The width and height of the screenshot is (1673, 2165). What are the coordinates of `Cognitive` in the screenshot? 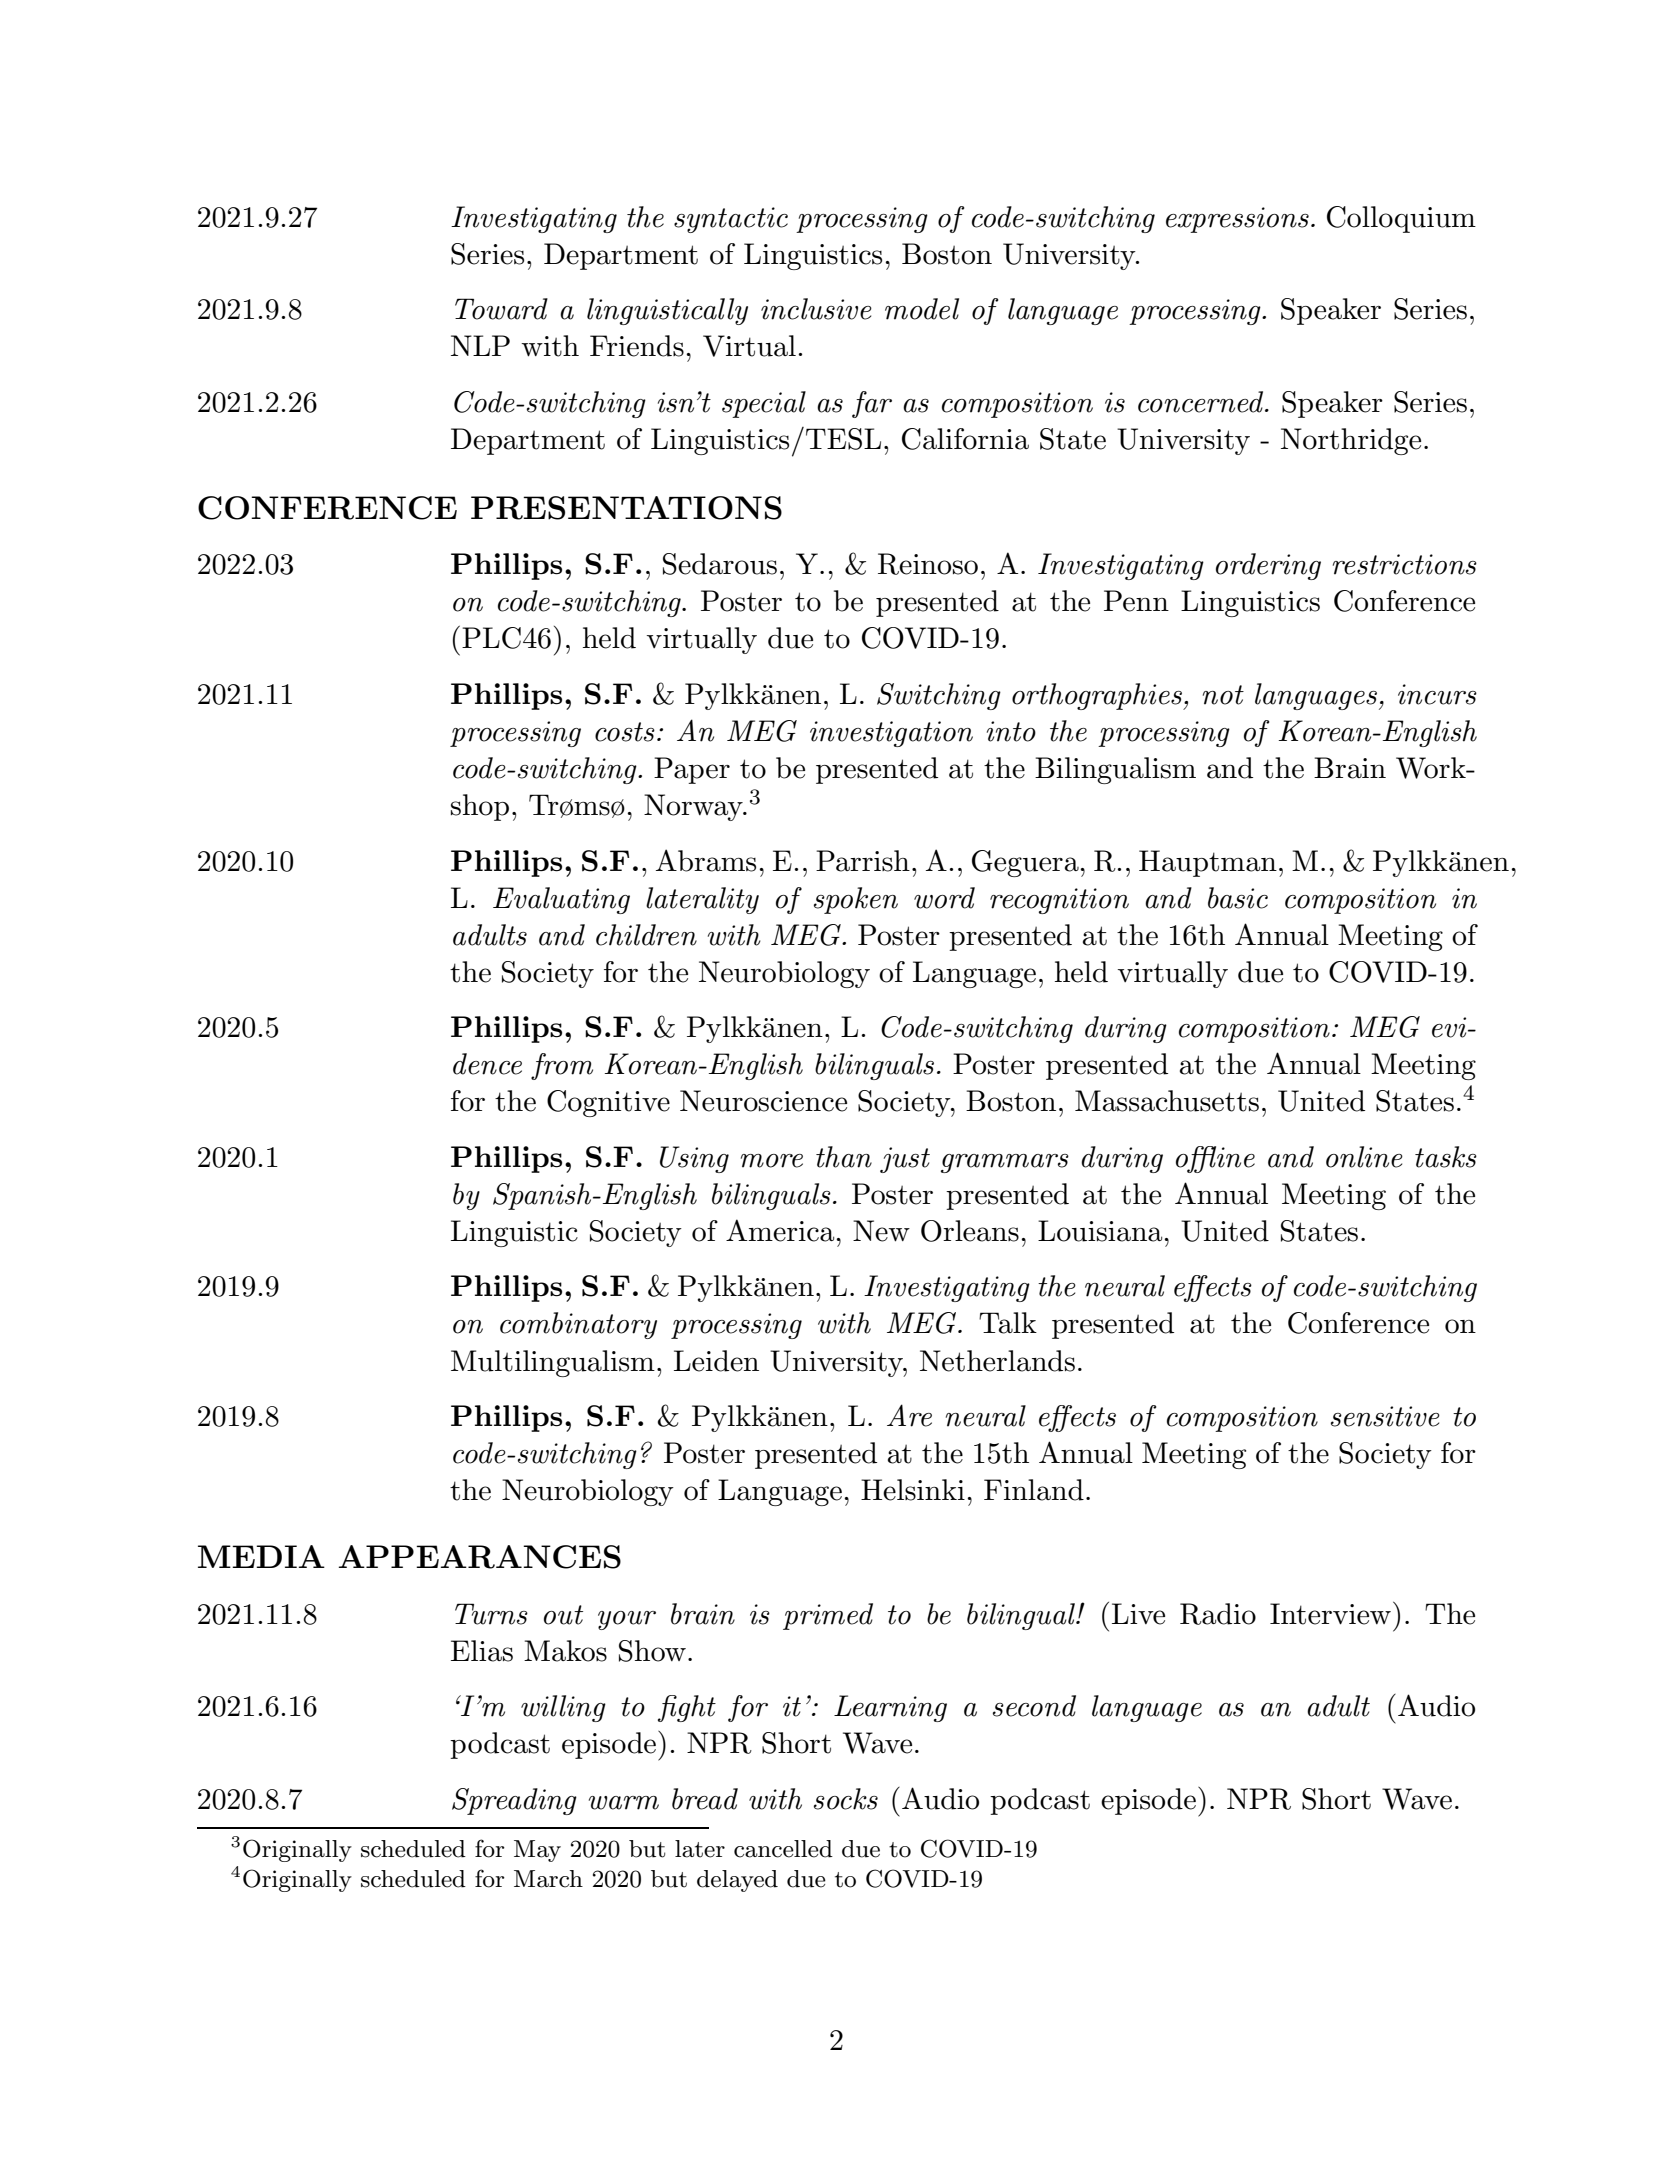 It's located at (608, 1103).
